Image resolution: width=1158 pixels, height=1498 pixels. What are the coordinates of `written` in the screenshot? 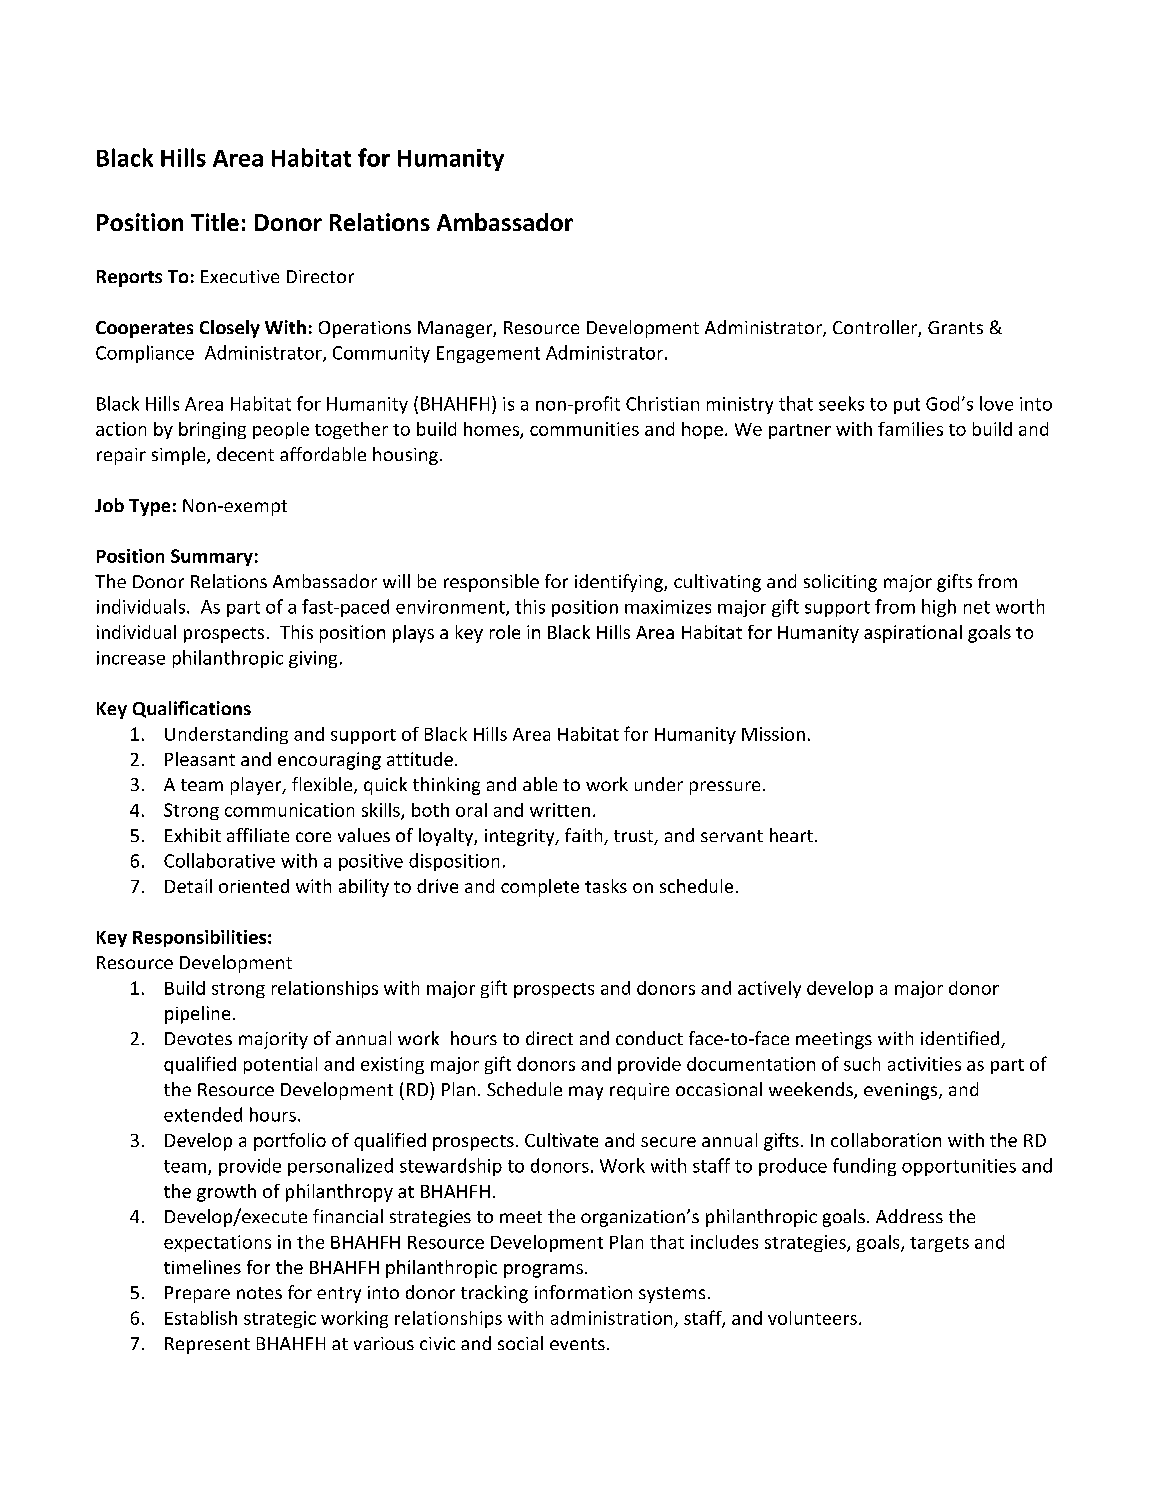 It's located at (560, 810).
